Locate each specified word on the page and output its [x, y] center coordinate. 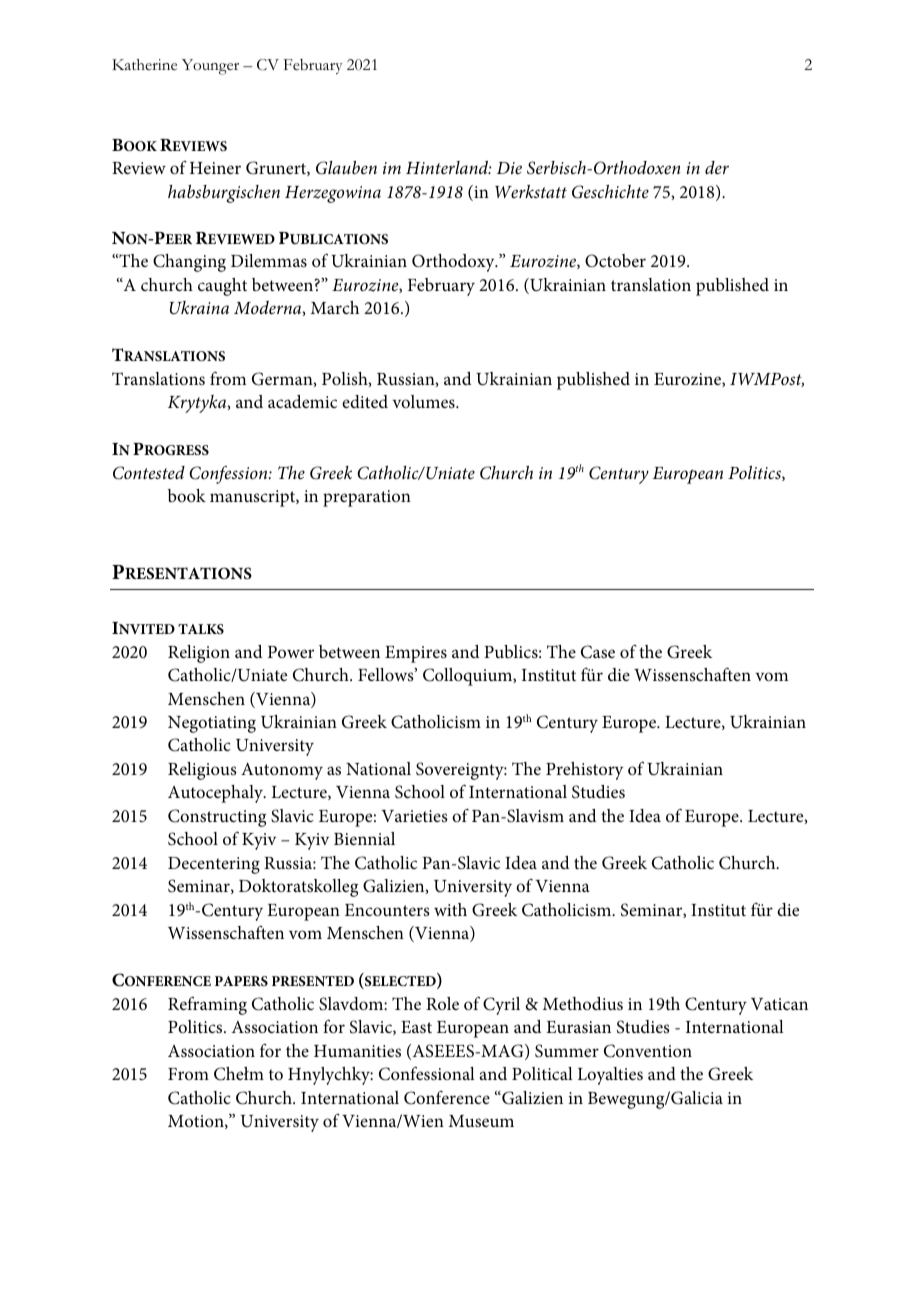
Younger [210, 67]
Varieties [414, 816]
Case [598, 652]
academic [302, 401]
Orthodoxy [454, 263]
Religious [202, 771]
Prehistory [584, 771]
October [615, 261]
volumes [424, 402]
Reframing [207, 1005]
